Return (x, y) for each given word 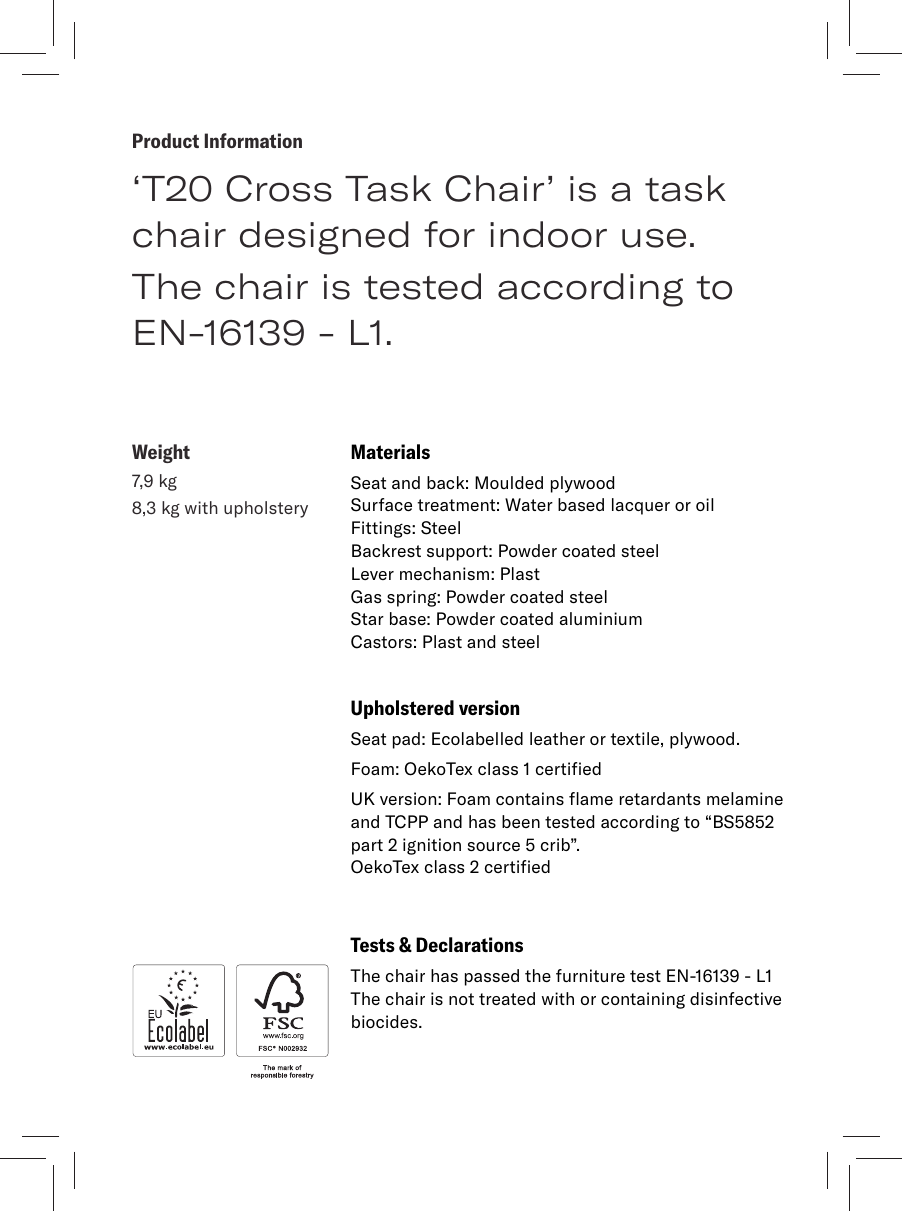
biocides (386, 1021)
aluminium (601, 618)
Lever (373, 573)
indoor (548, 234)
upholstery (266, 509)
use (654, 238)
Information (253, 140)
